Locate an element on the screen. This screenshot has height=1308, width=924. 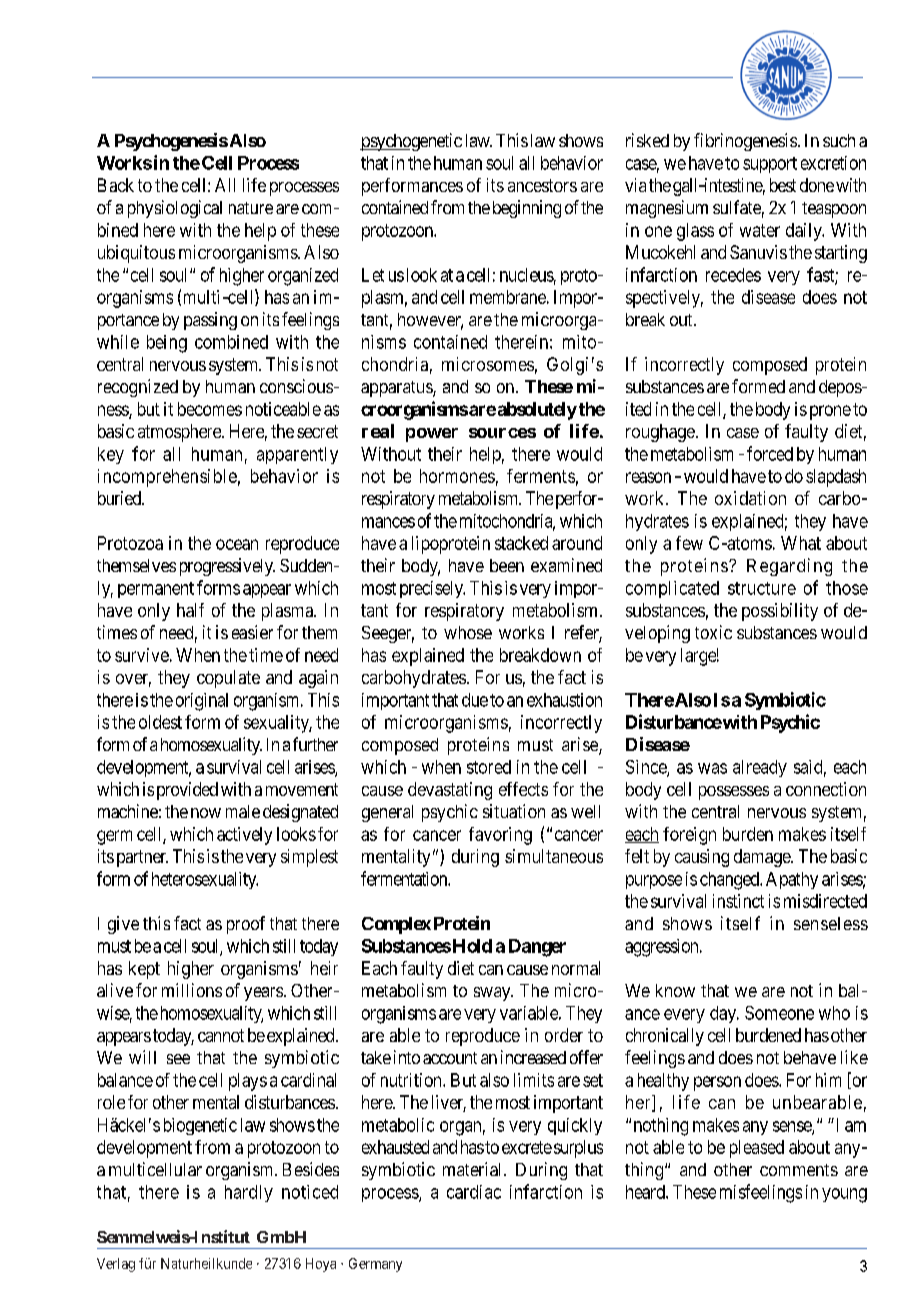
due is located at coordinates (475, 700).
